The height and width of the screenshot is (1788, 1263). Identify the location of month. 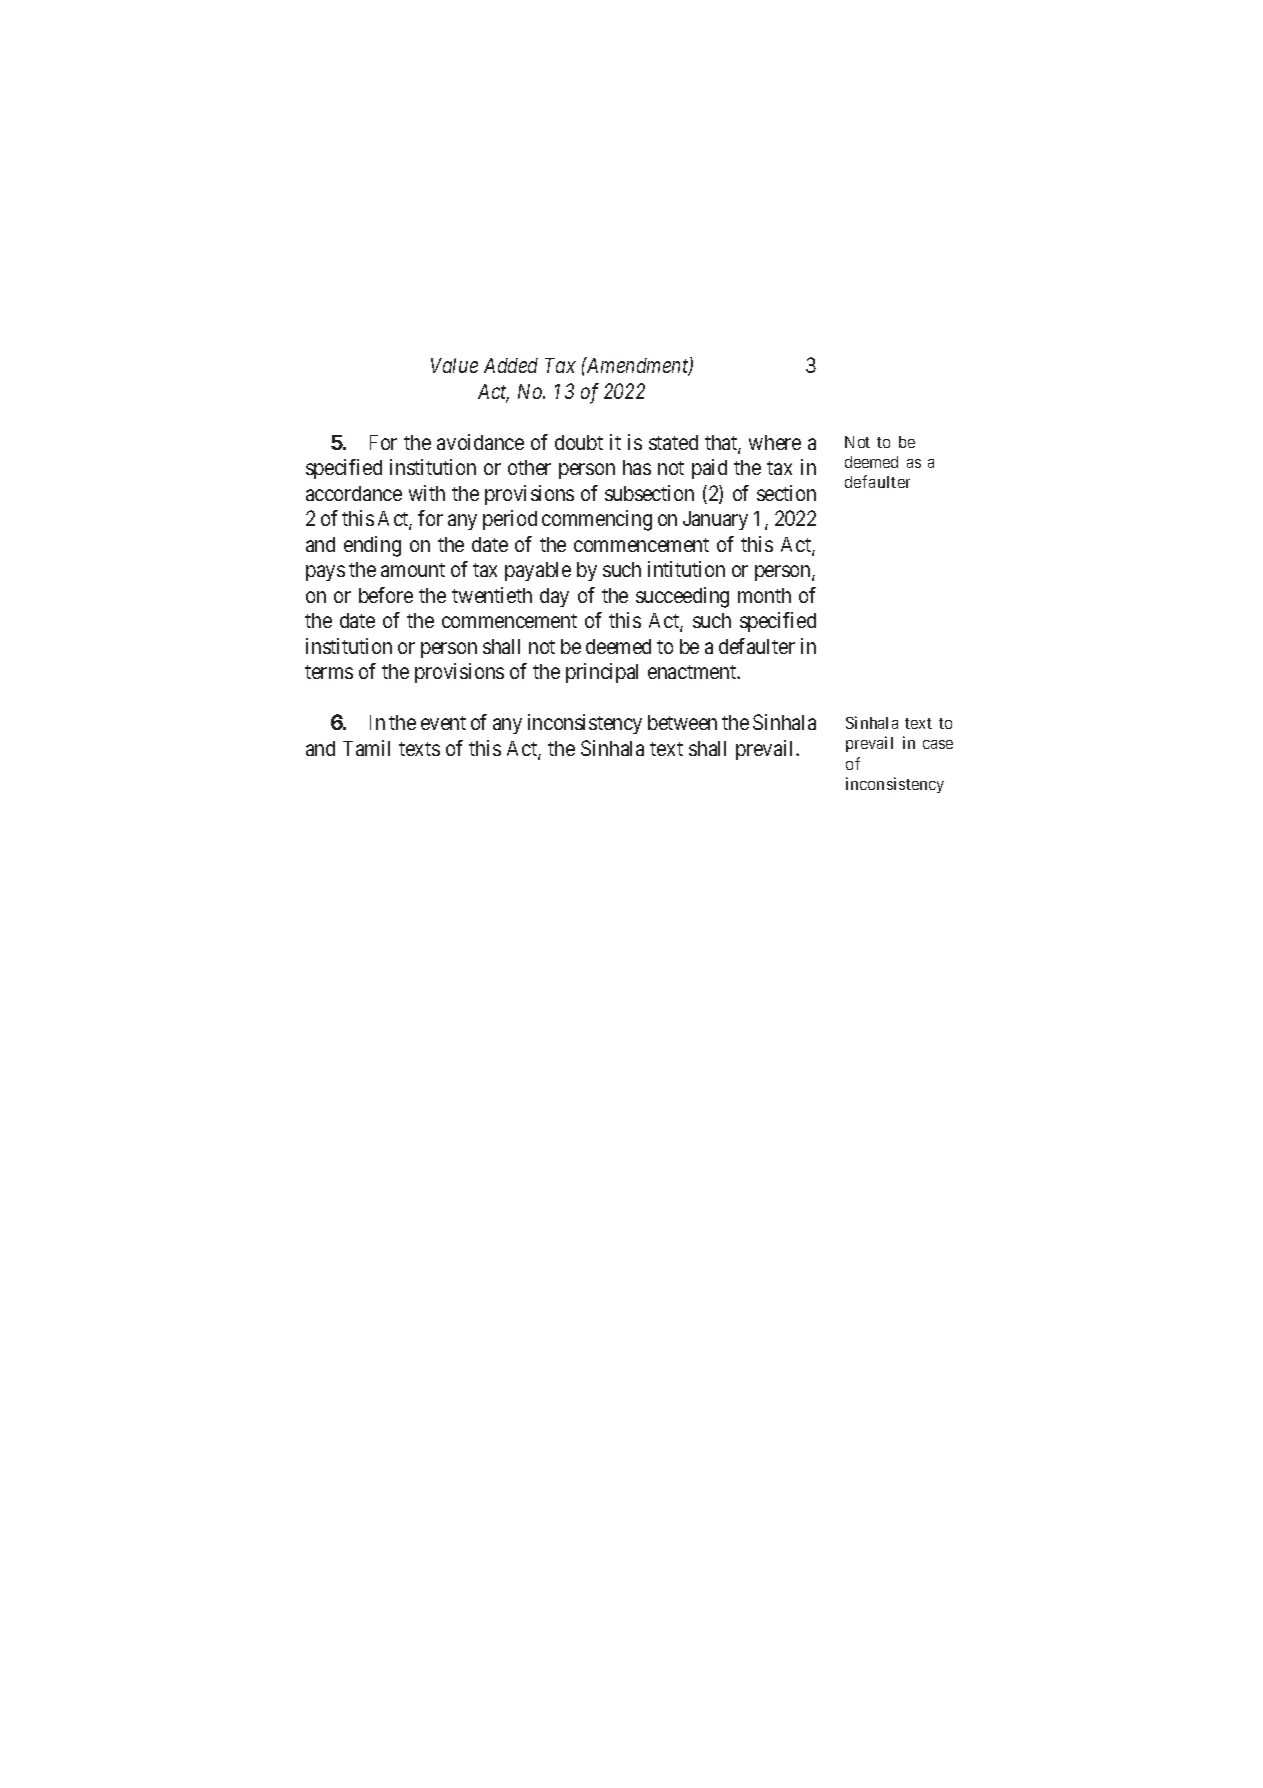
(764, 595).
